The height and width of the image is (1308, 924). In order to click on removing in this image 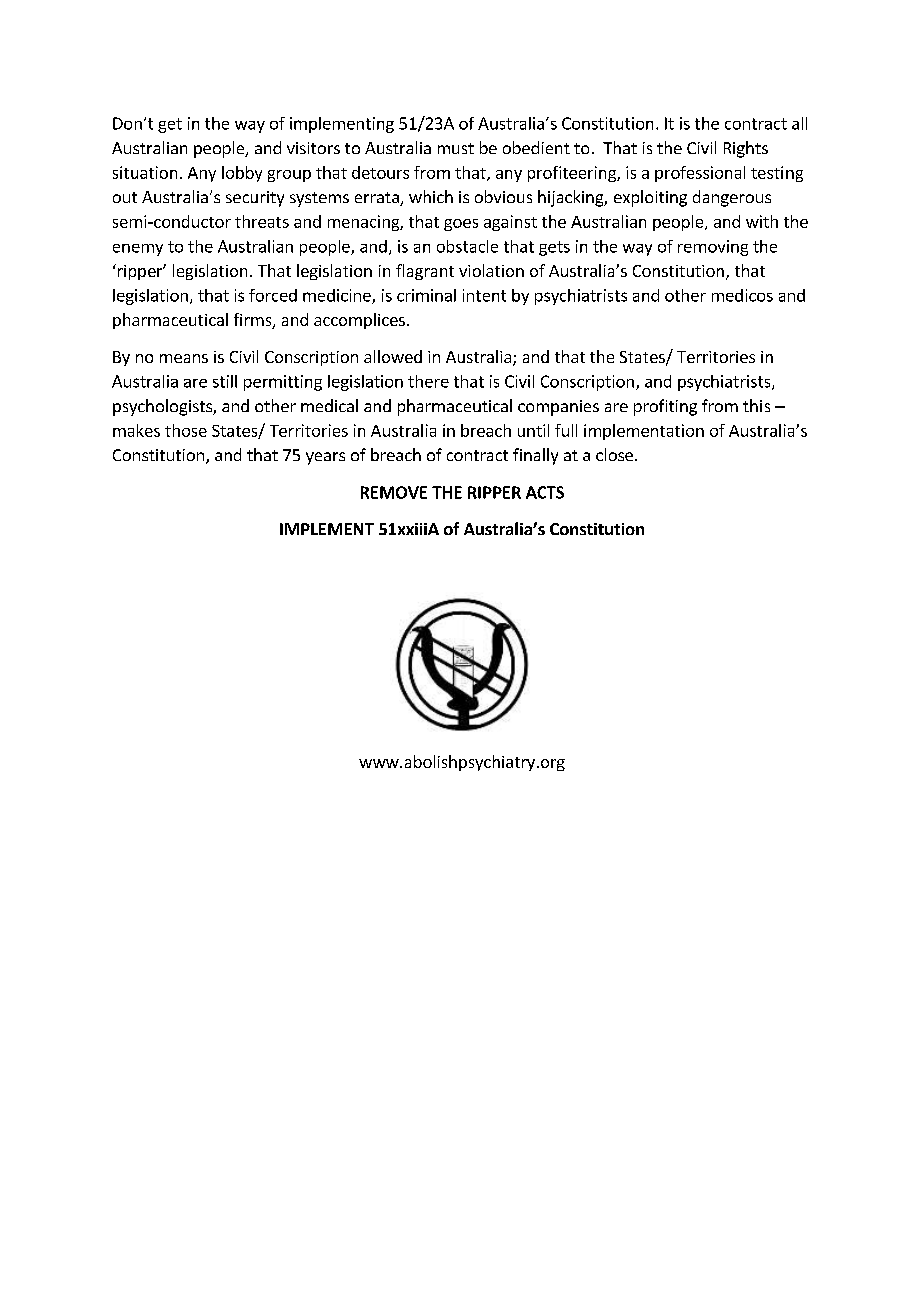, I will do `click(713, 248)`.
